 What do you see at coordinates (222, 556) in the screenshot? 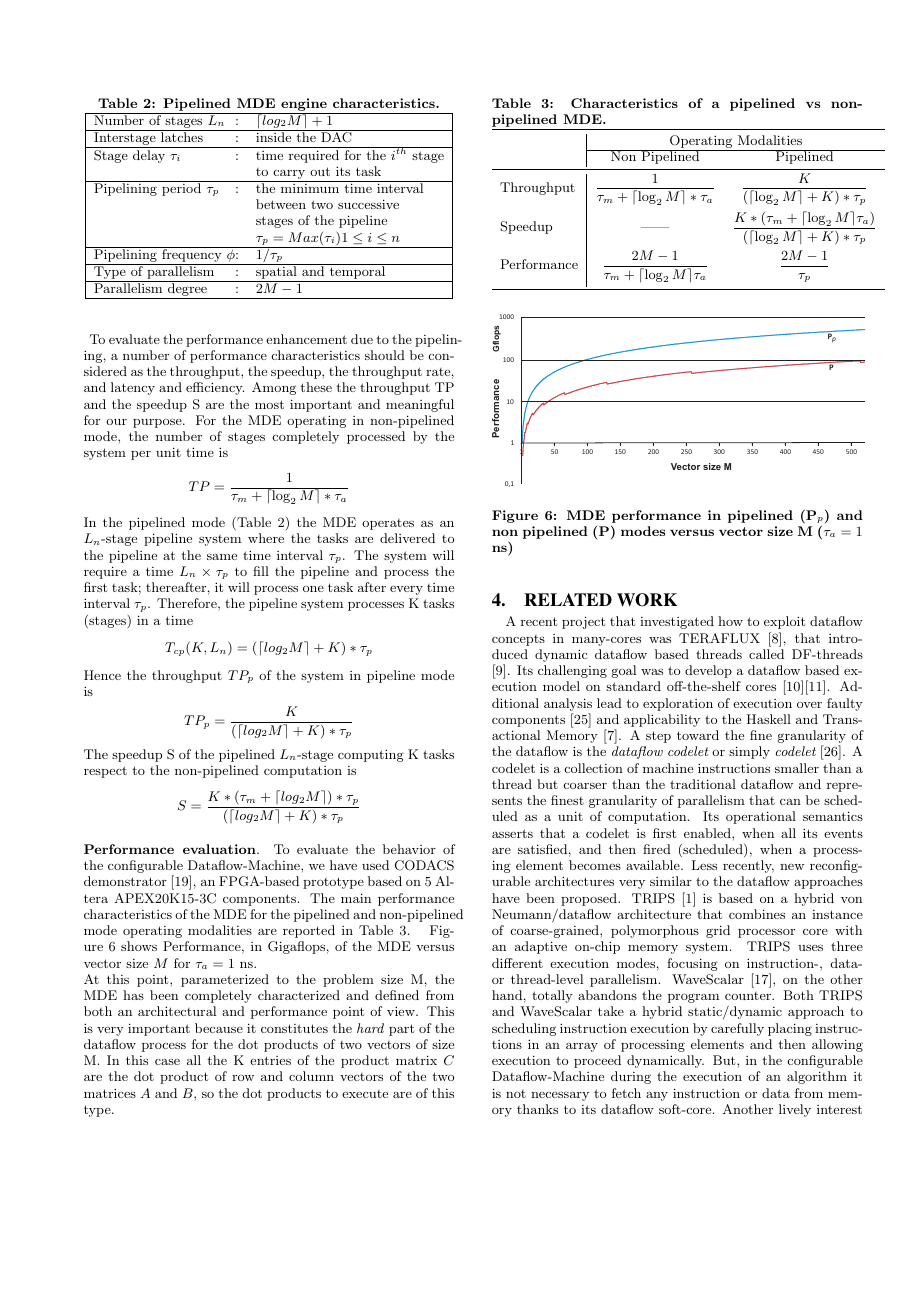
I see `same` at bounding box center [222, 556].
